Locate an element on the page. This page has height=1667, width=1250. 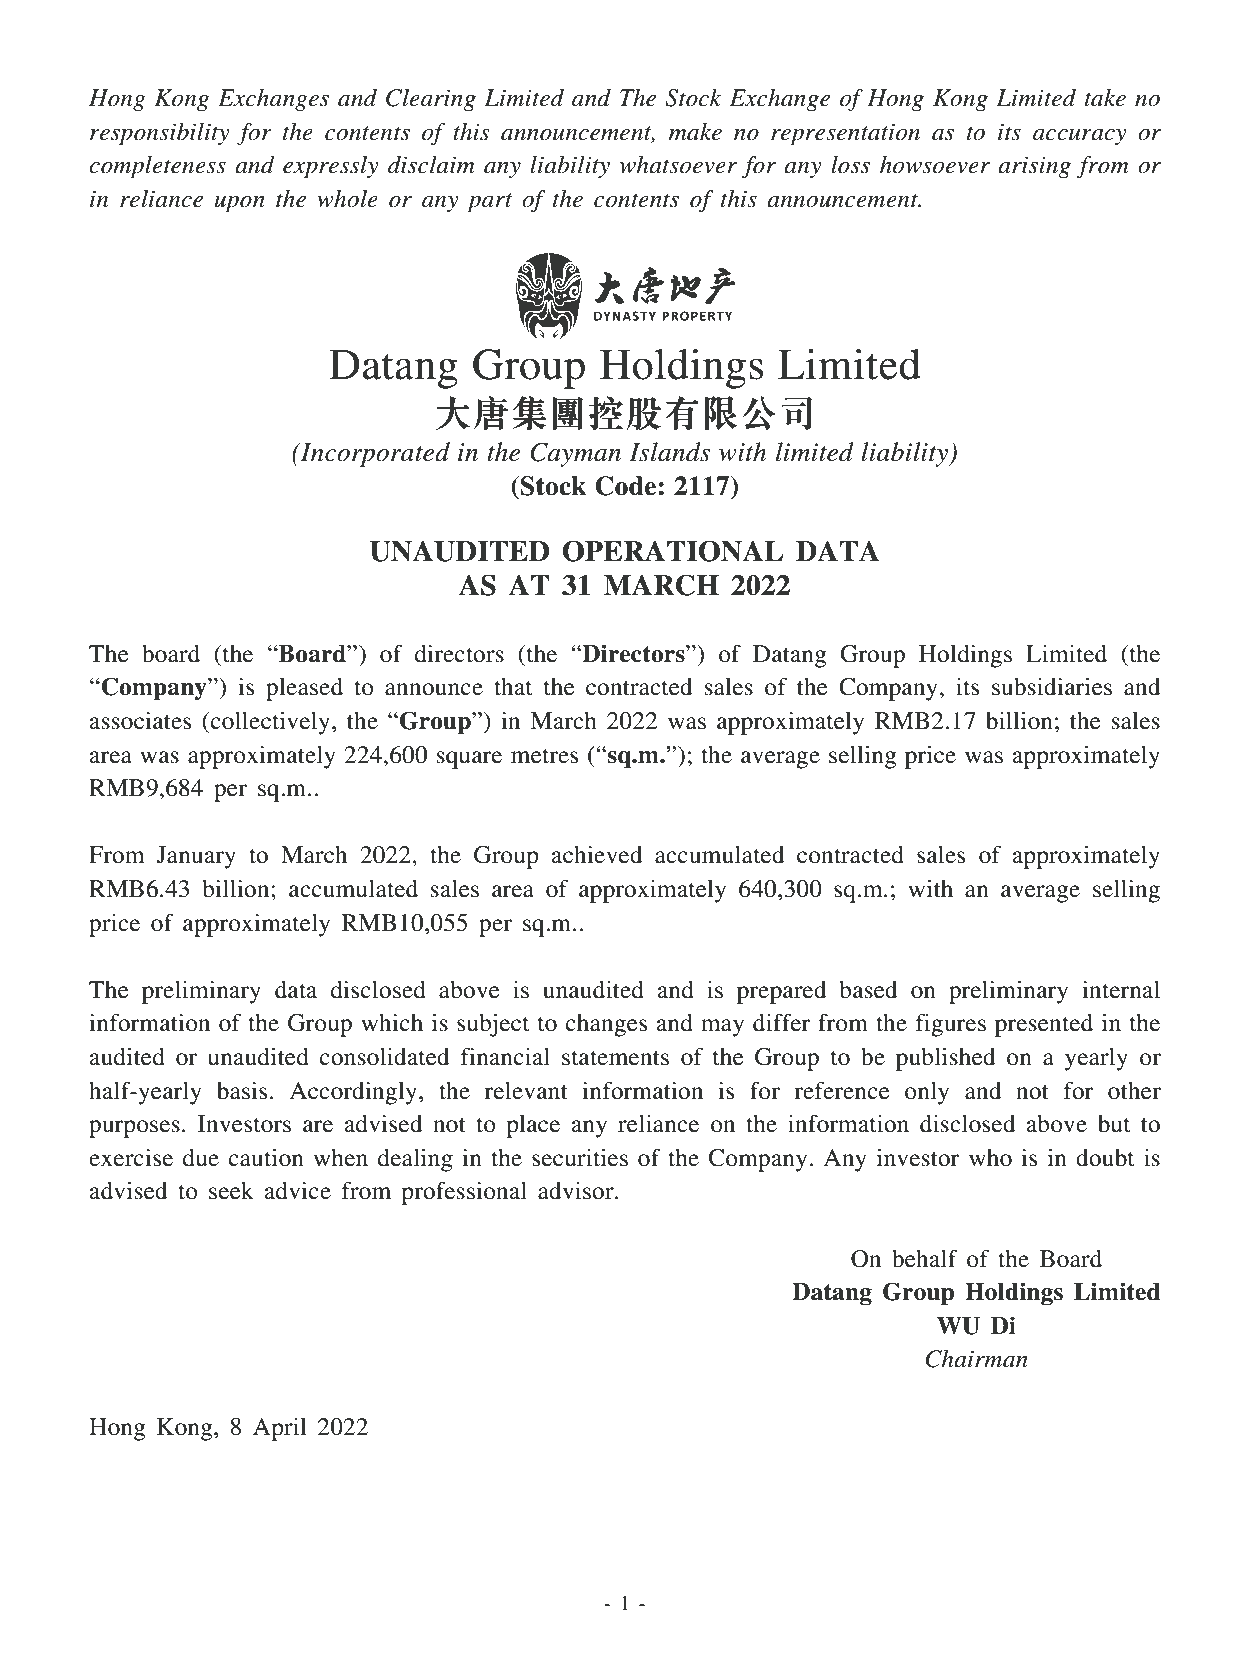
metres is located at coordinates (544, 756).
